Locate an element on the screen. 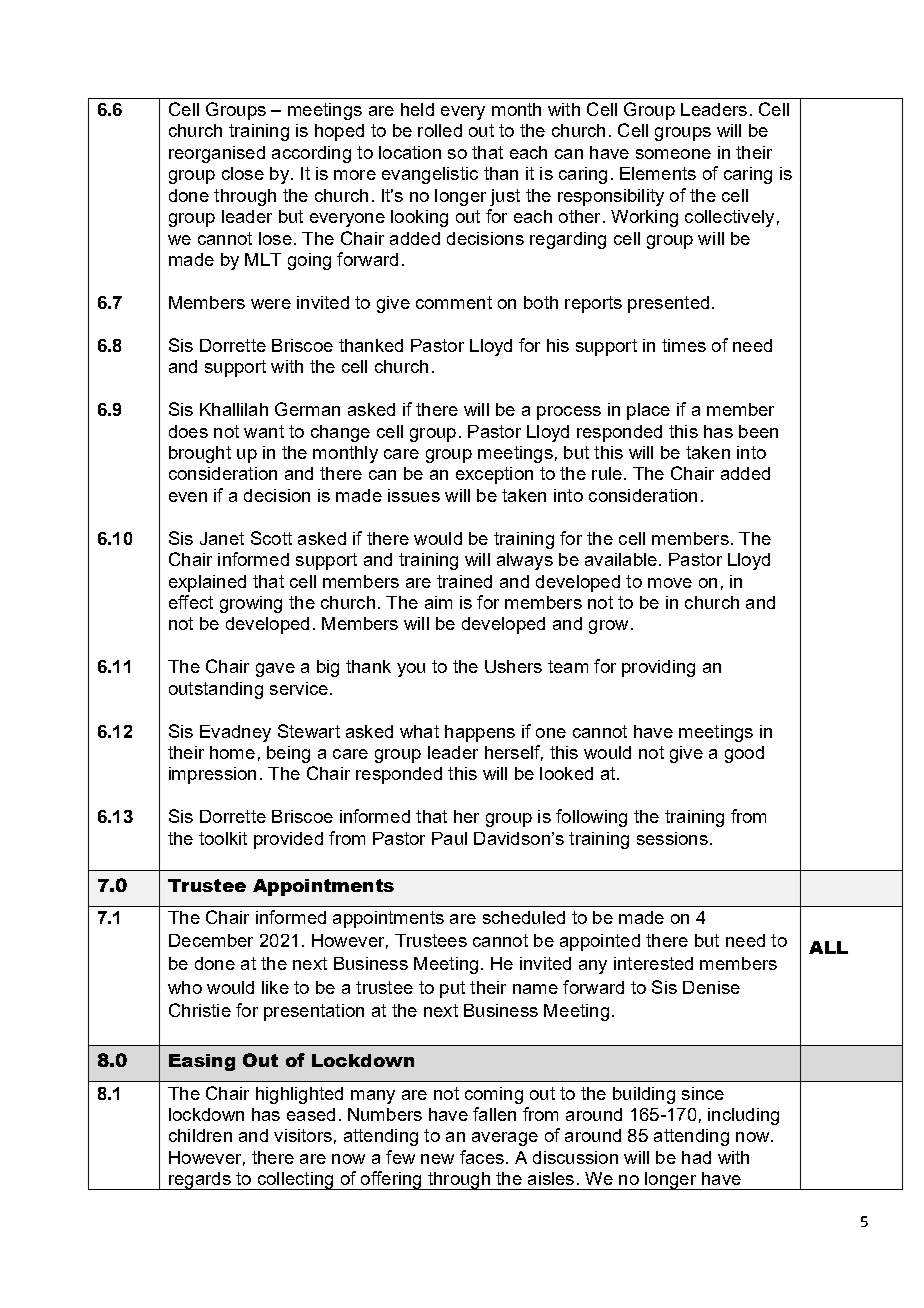 The width and height of the screenshot is (924, 1308). rolled is located at coordinates (440, 130).
